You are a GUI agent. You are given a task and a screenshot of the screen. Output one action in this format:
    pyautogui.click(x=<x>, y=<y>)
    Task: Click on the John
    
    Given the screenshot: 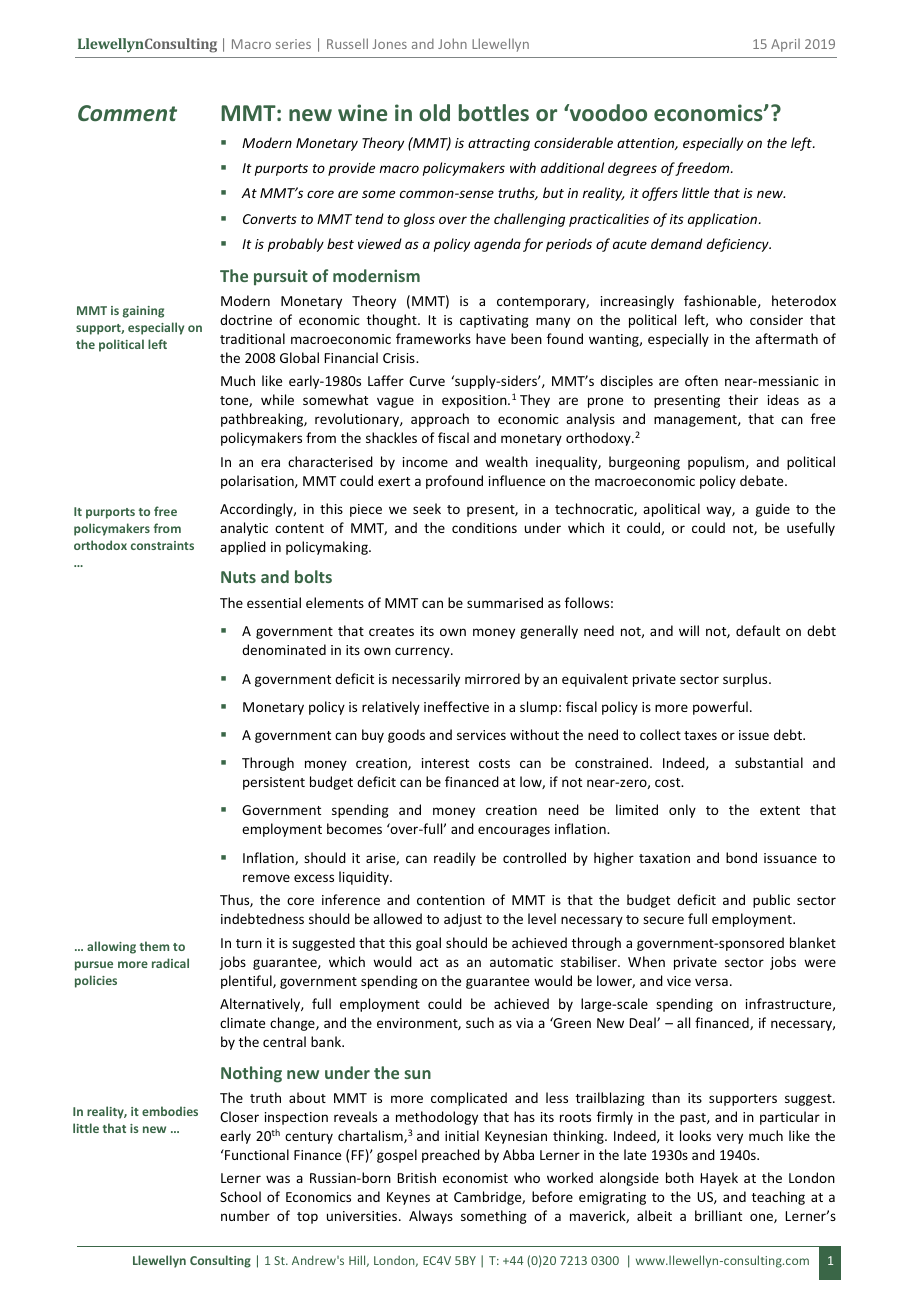 What is the action you would take?
    pyautogui.click(x=452, y=43)
